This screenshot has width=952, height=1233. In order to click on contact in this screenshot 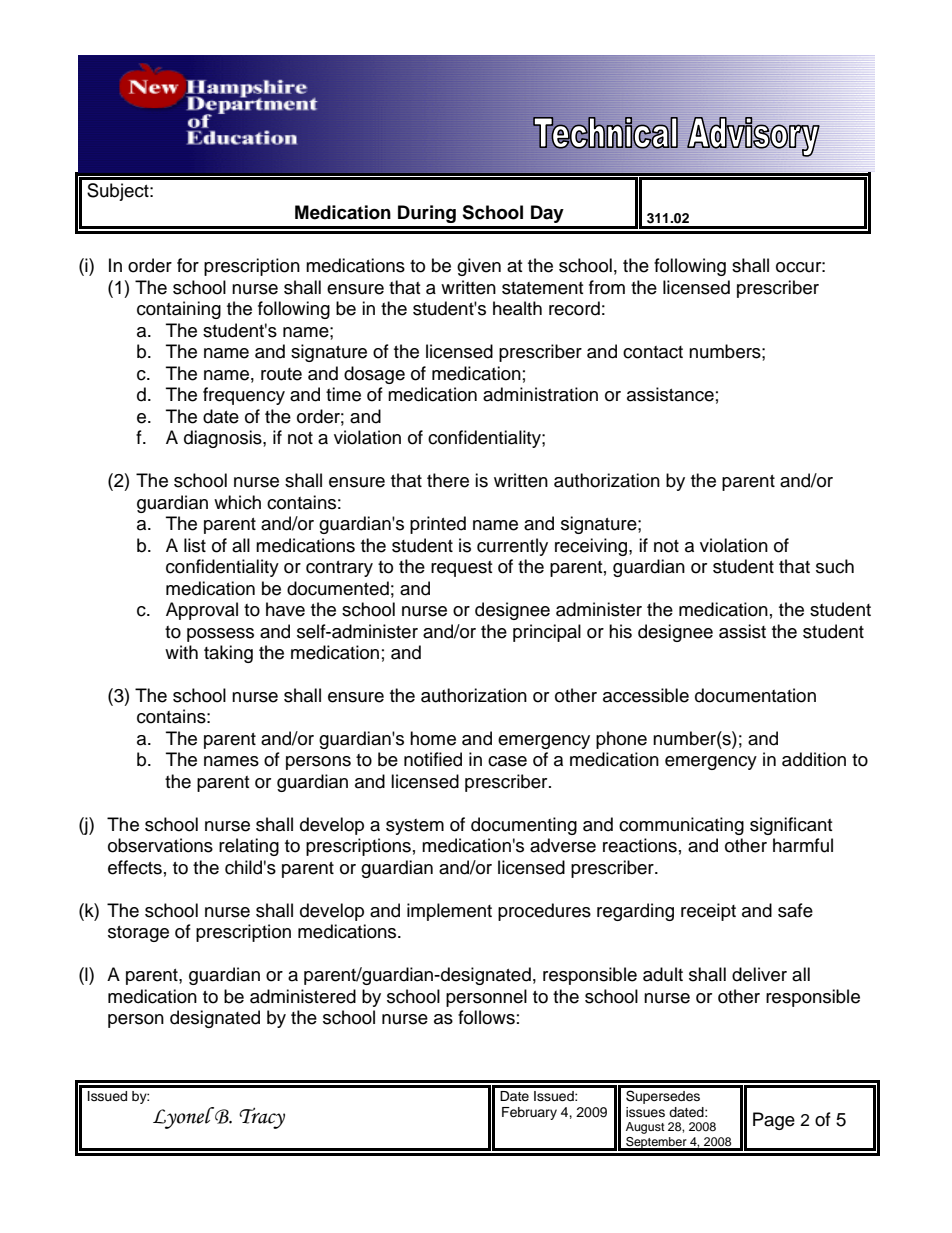, I will do `click(653, 352)`.
